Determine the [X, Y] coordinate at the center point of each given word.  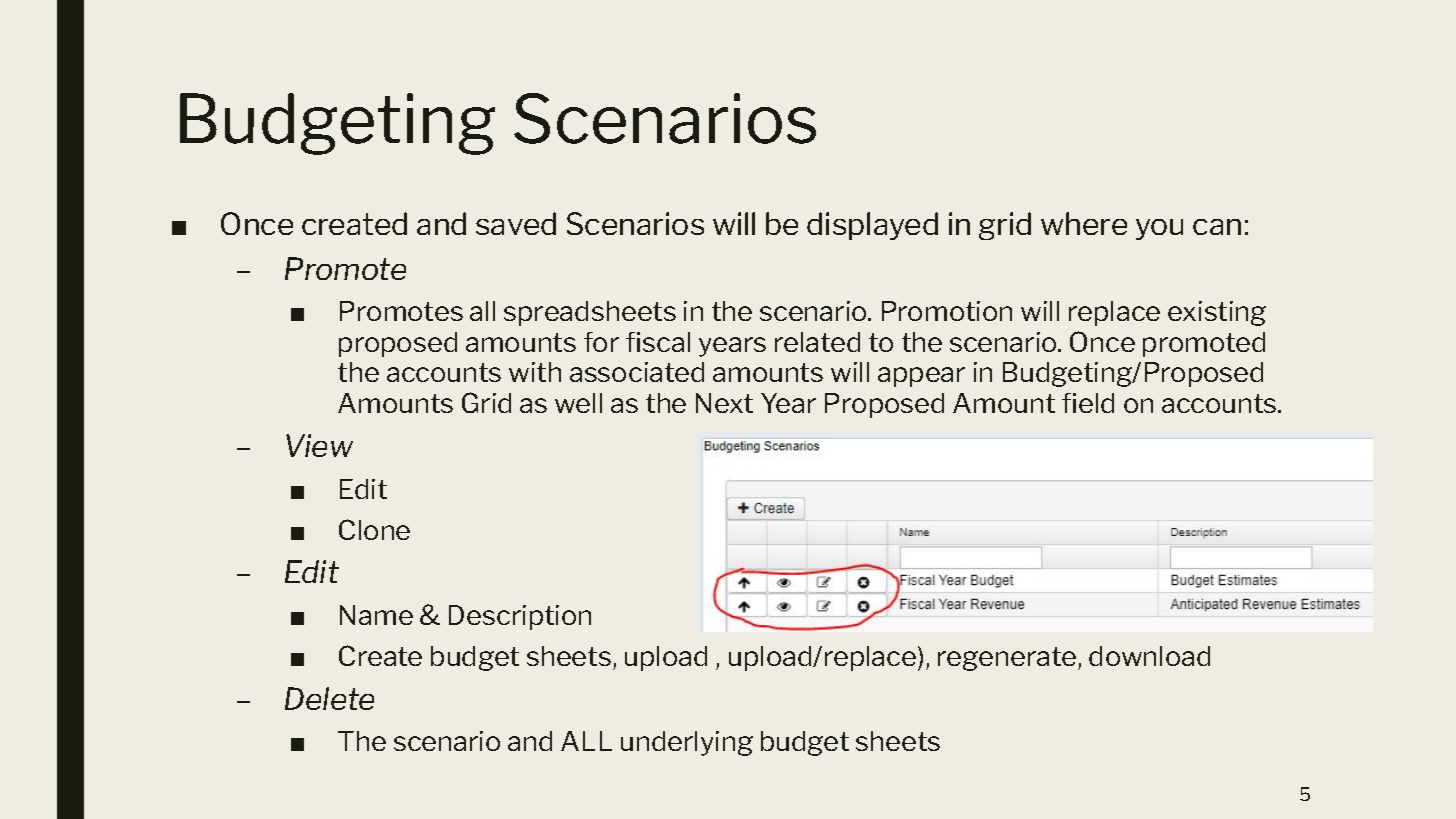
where [1084, 223]
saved [516, 223]
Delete [329, 698]
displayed [872, 226]
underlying [687, 743]
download [1149, 656]
